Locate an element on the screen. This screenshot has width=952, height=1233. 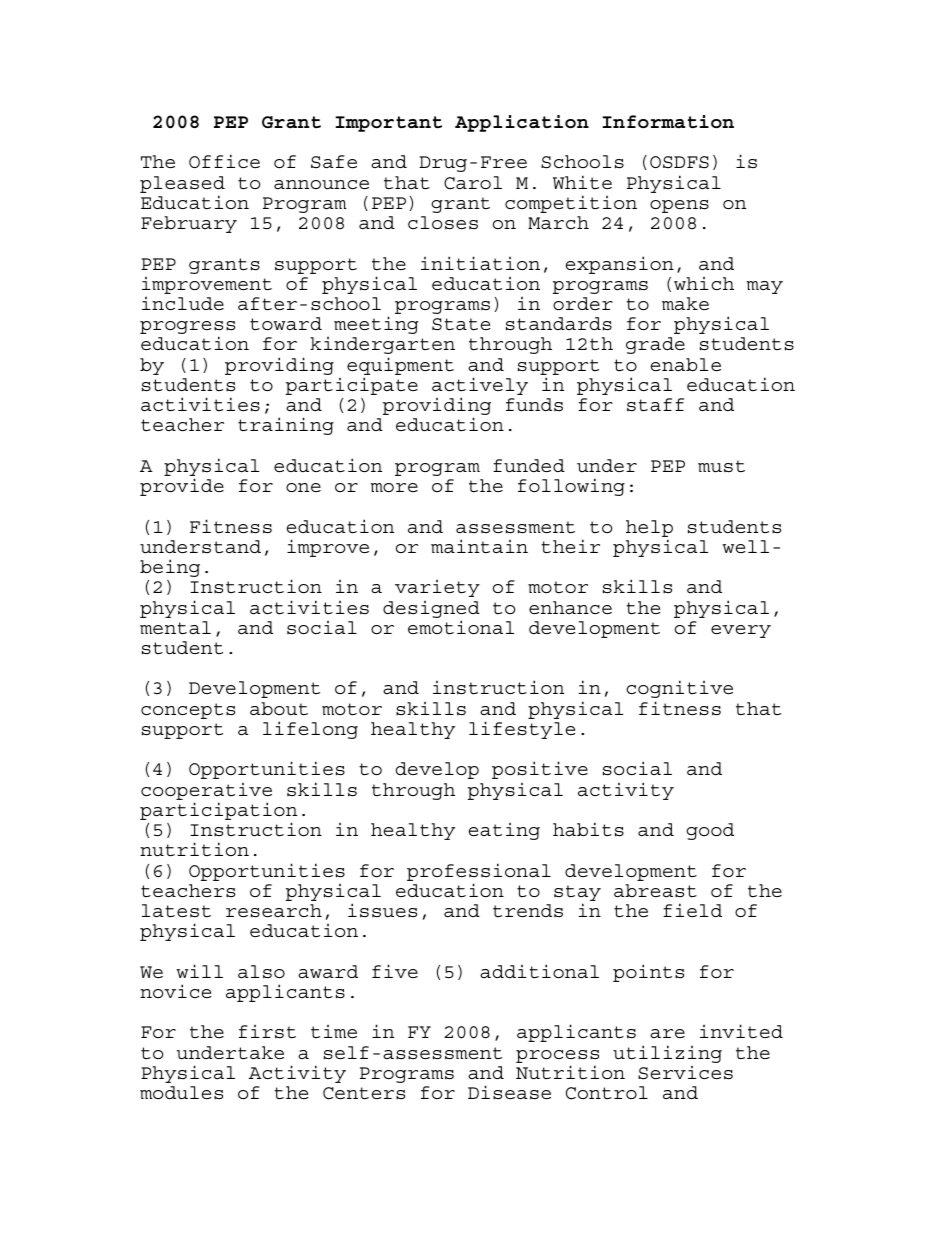
Carol is located at coordinates (473, 183).
